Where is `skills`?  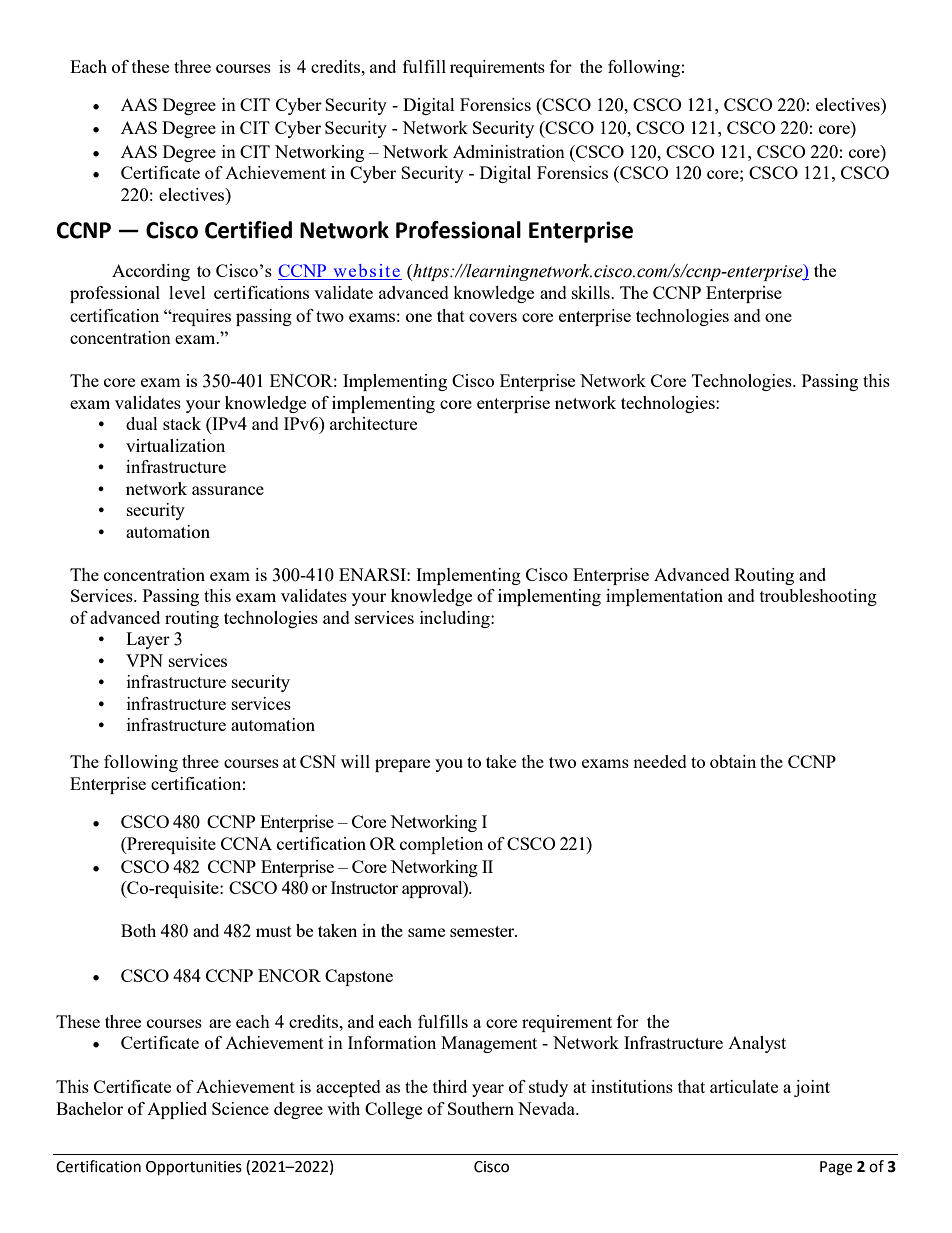 skills is located at coordinates (592, 292).
